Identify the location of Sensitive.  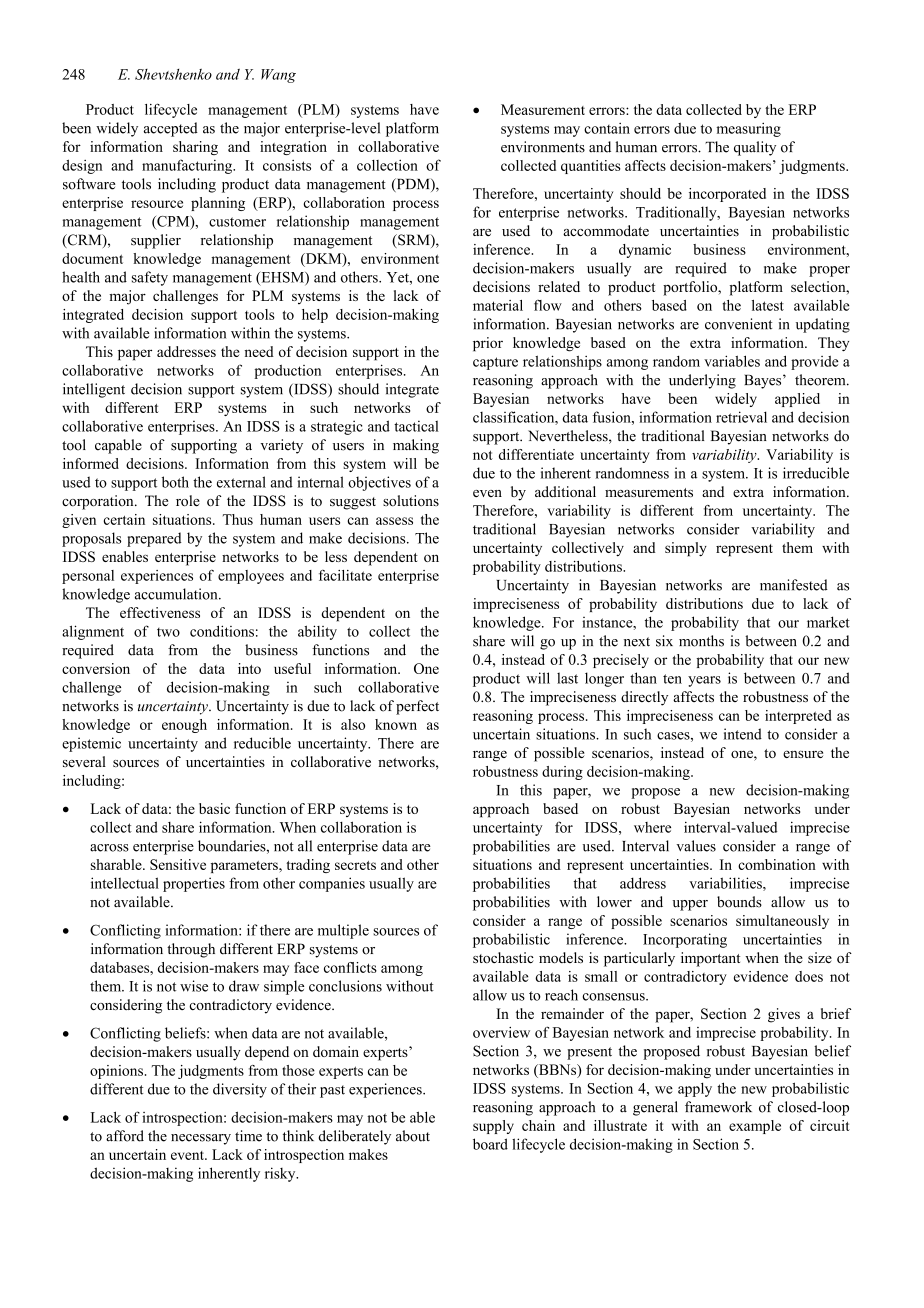
(178, 864).
